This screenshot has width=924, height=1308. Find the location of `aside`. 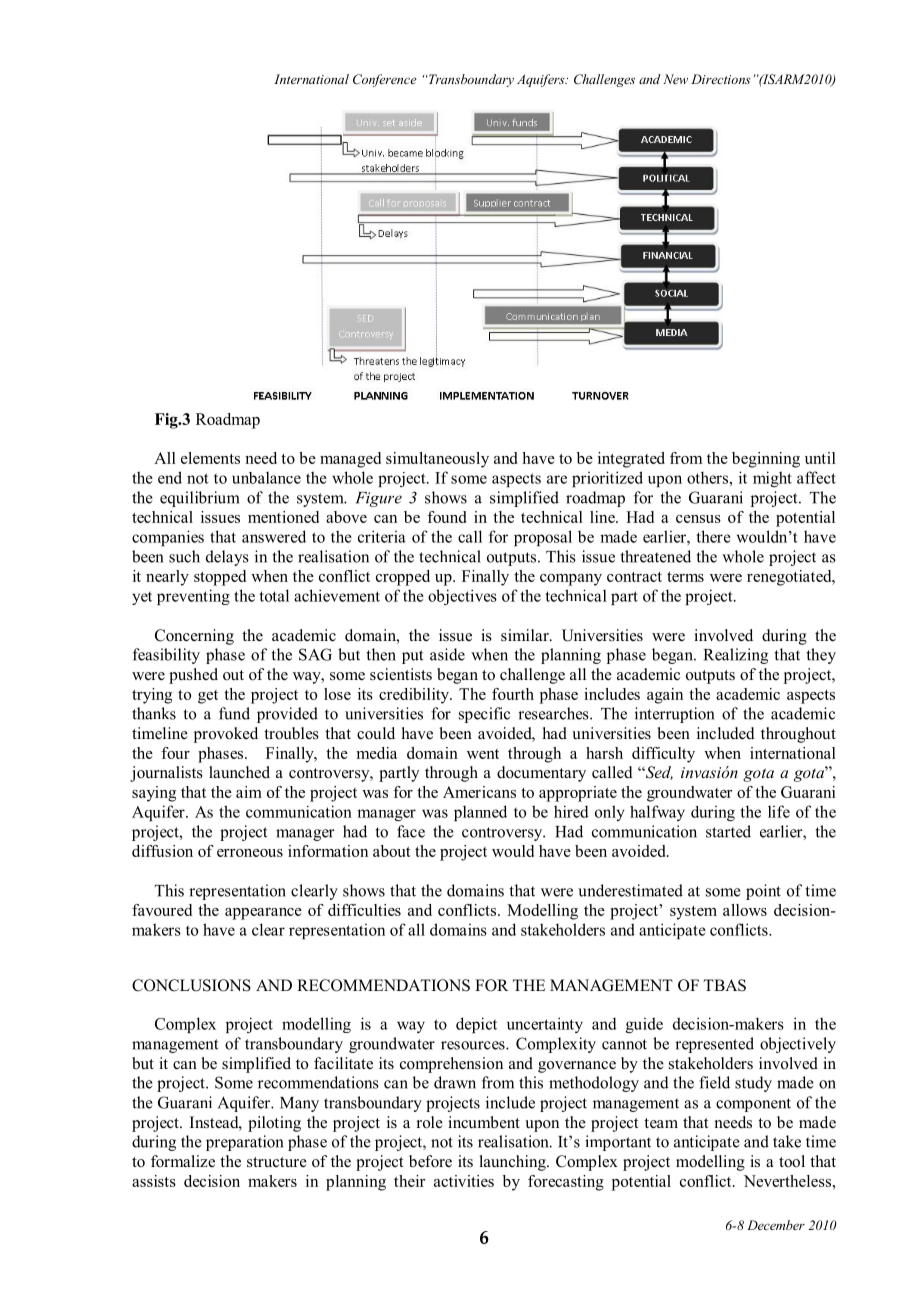

aside is located at coordinates (447, 654).
